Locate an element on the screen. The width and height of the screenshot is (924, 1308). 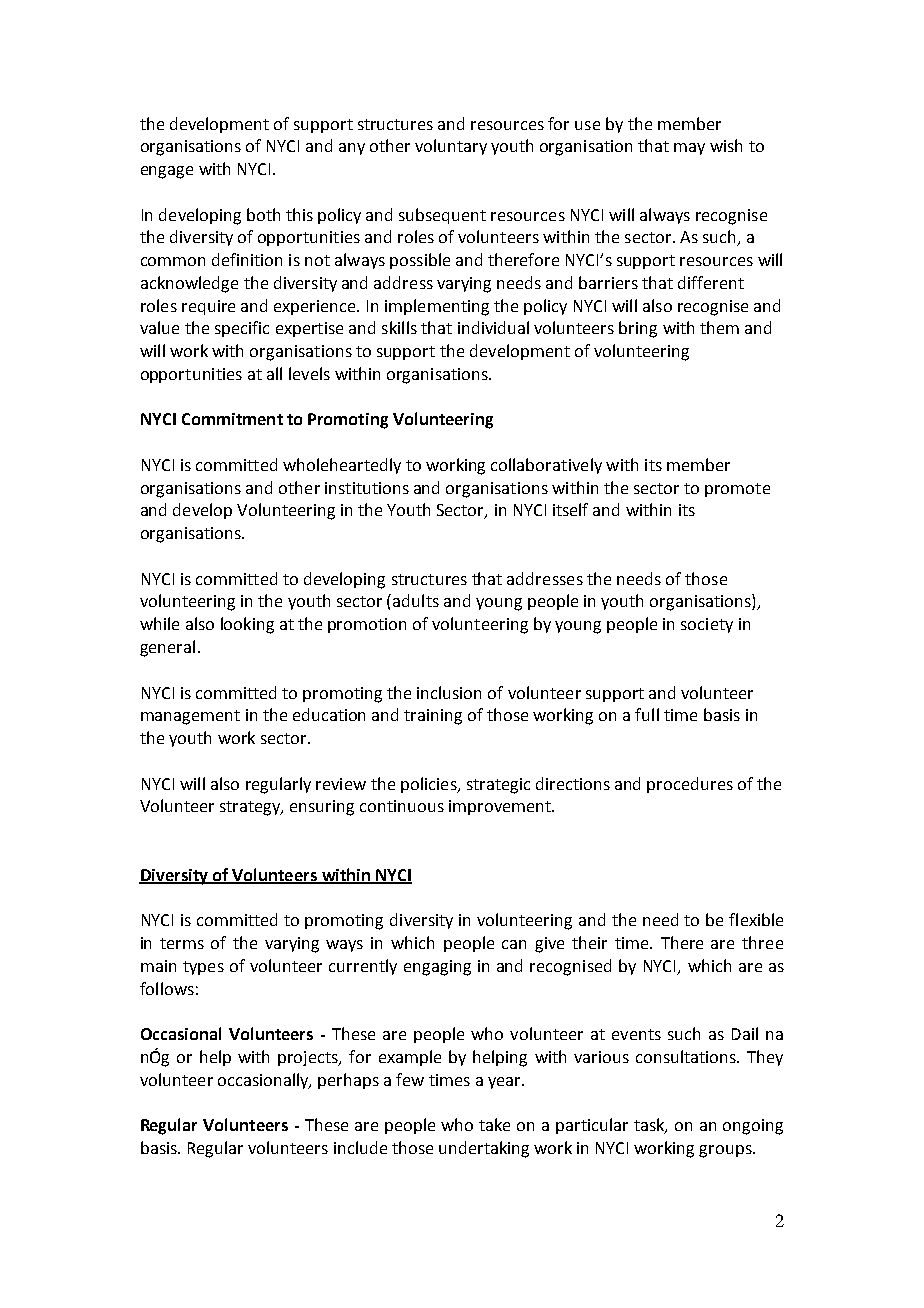
engage is located at coordinates (167, 172).
